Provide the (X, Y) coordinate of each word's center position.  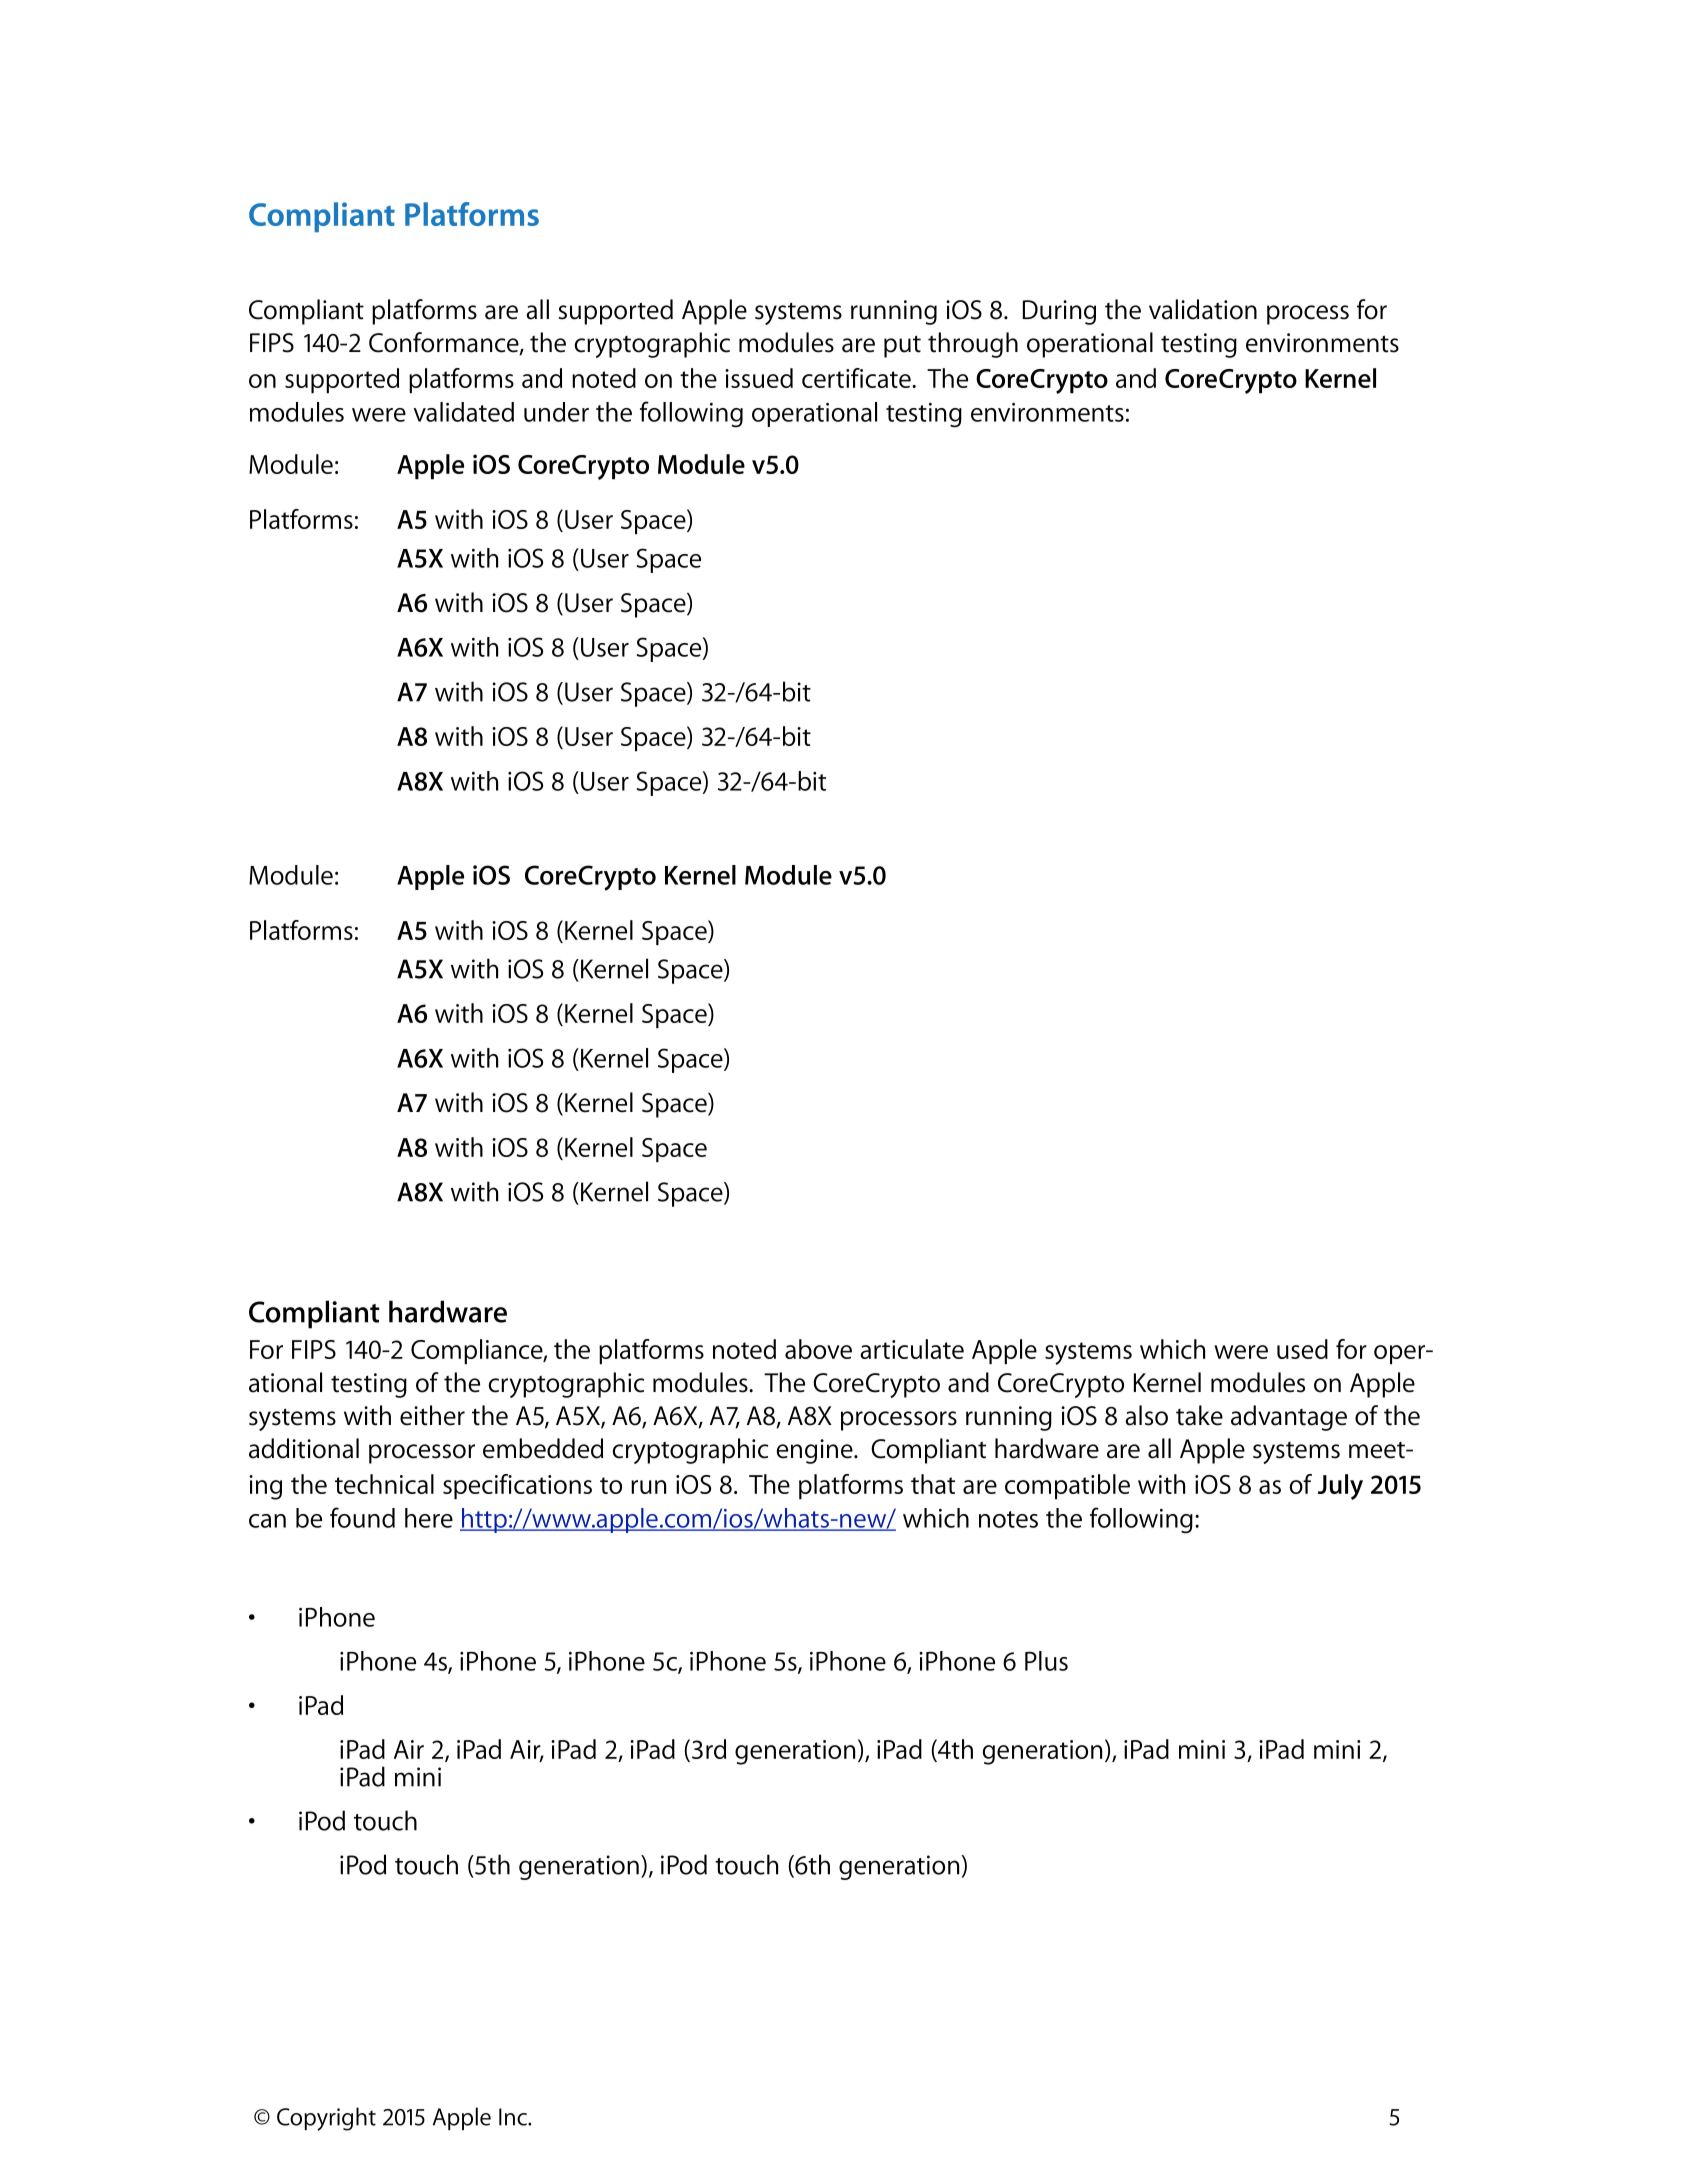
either (432, 1415)
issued (759, 378)
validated (463, 412)
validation (1203, 309)
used (1302, 1349)
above (818, 1349)
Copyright (326, 2119)
